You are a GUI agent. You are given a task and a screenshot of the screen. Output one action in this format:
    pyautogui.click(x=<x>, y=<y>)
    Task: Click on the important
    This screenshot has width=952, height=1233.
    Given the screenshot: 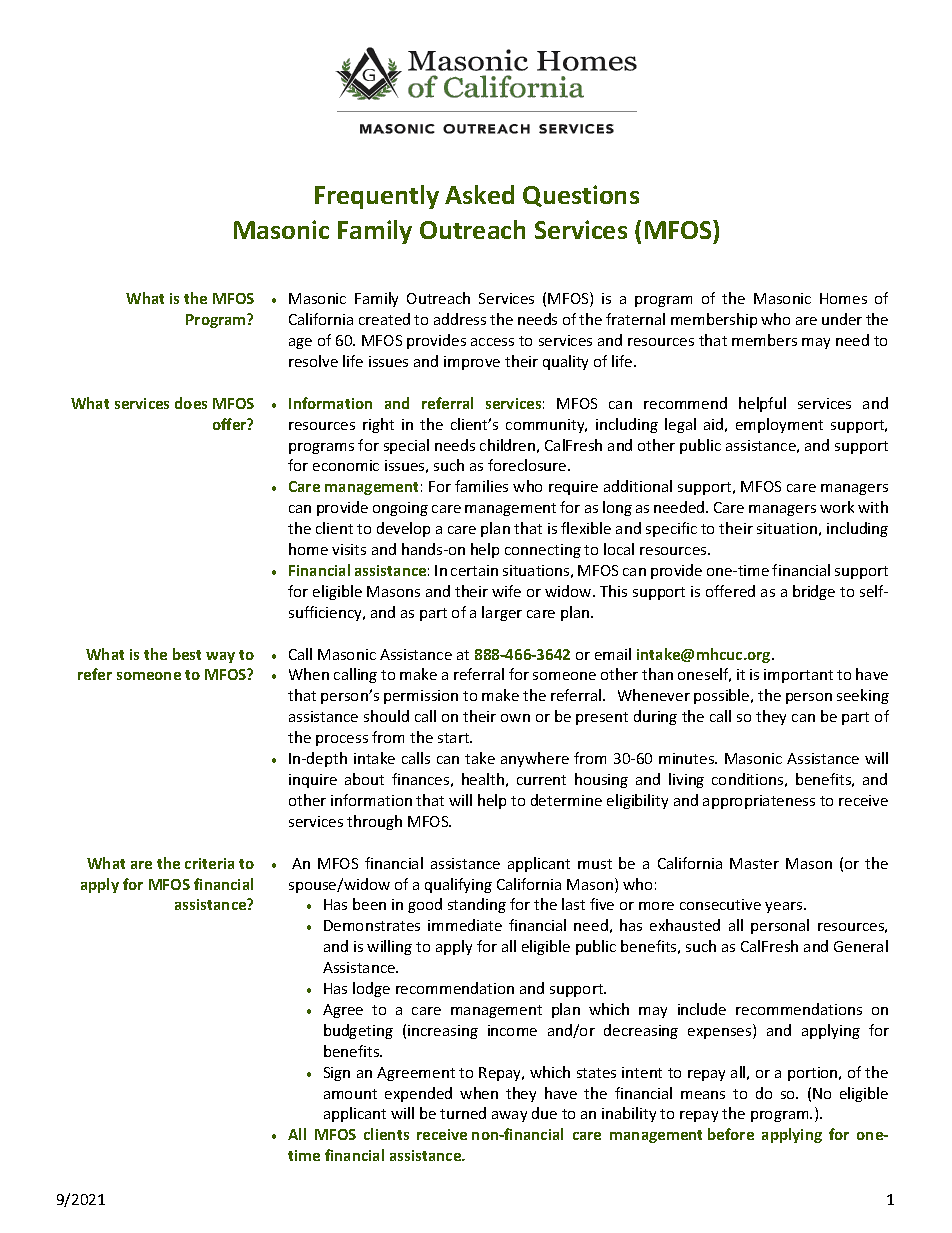 What is the action you would take?
    pyautogui.click(x=798, y=676)
